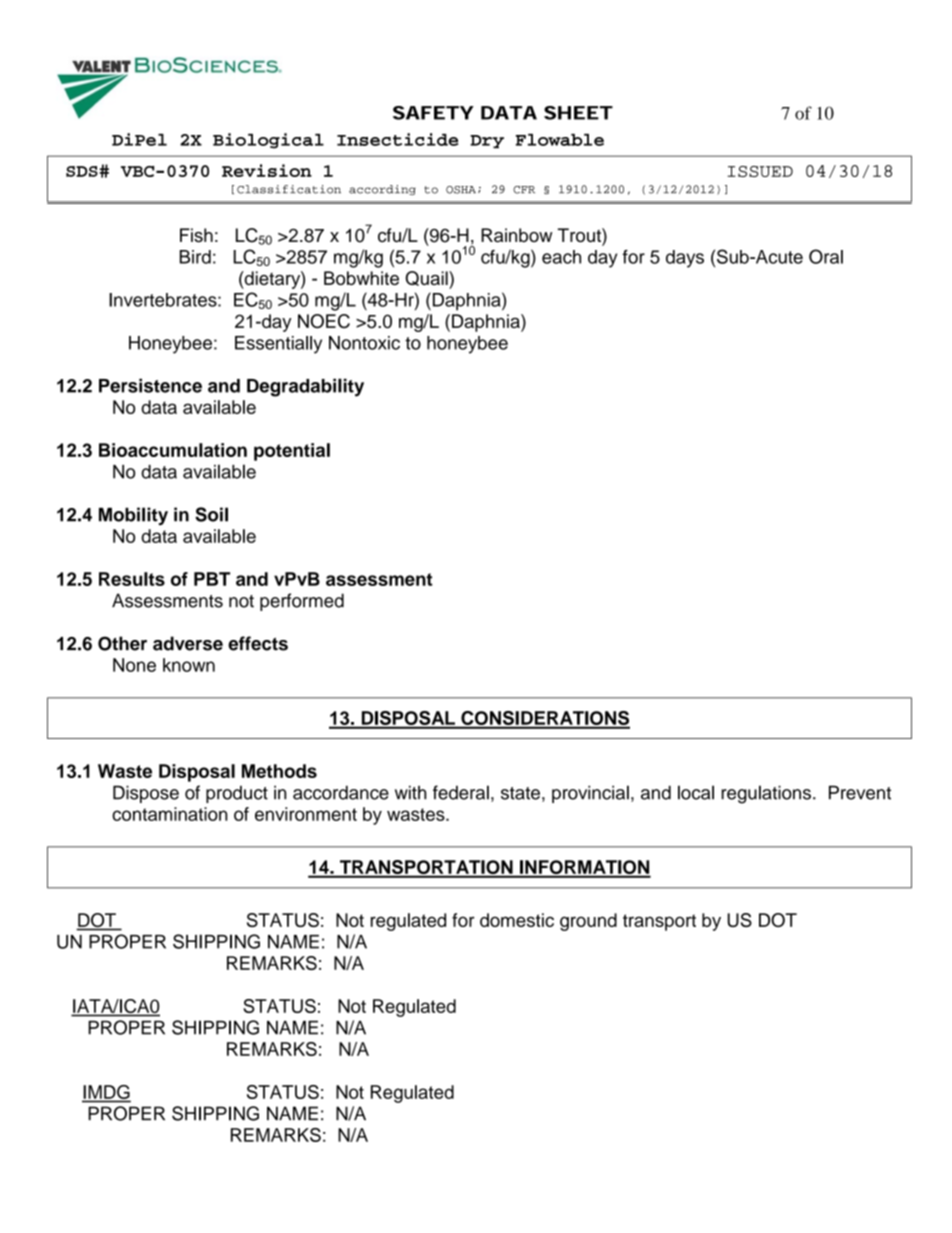 This image has width=952, height=1233. Describe the element at coordinates (170, 814) in the image. I see `contamination` at that location.
